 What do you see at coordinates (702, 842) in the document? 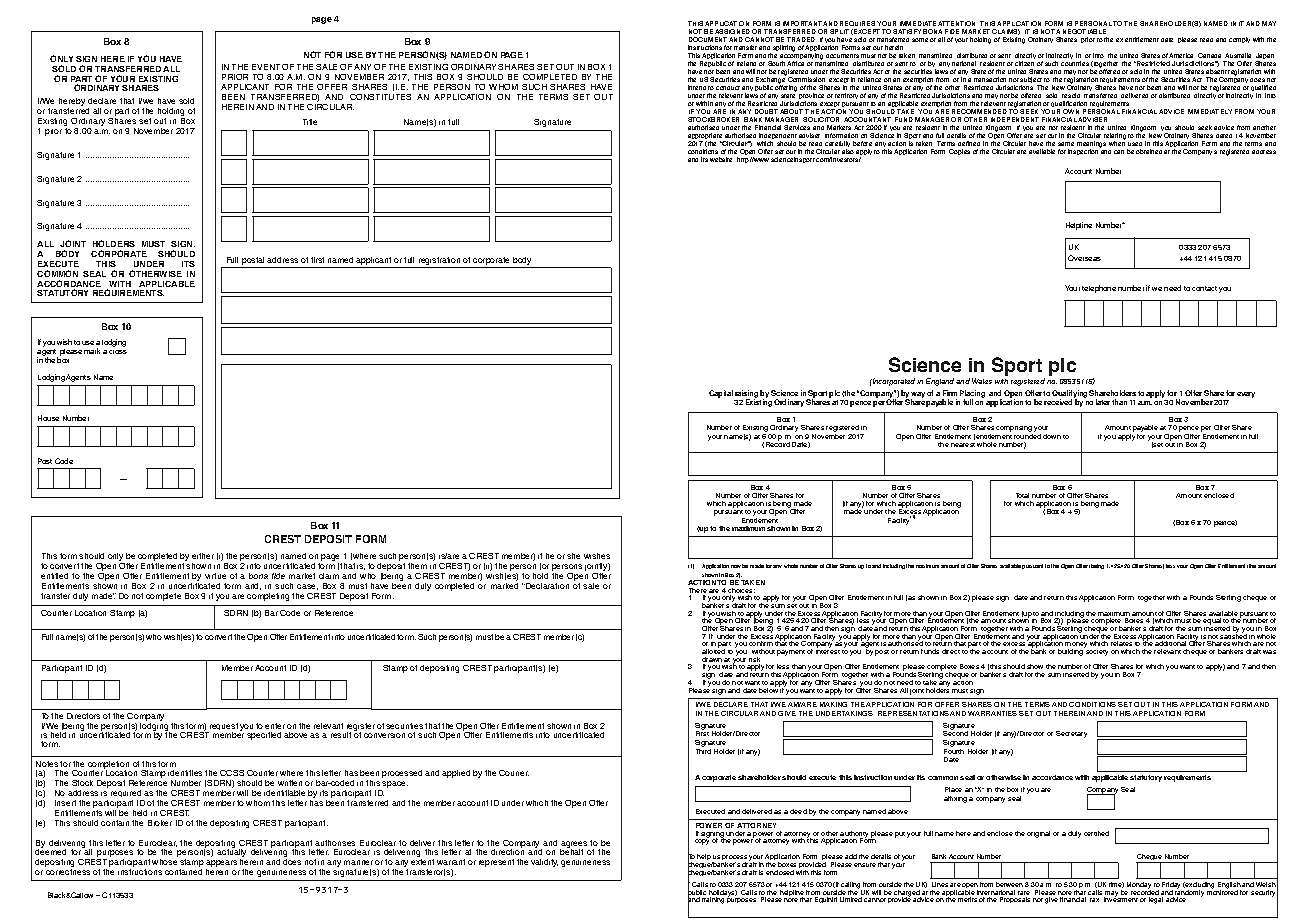
I see `copy` at bounding box center [702, 842].
